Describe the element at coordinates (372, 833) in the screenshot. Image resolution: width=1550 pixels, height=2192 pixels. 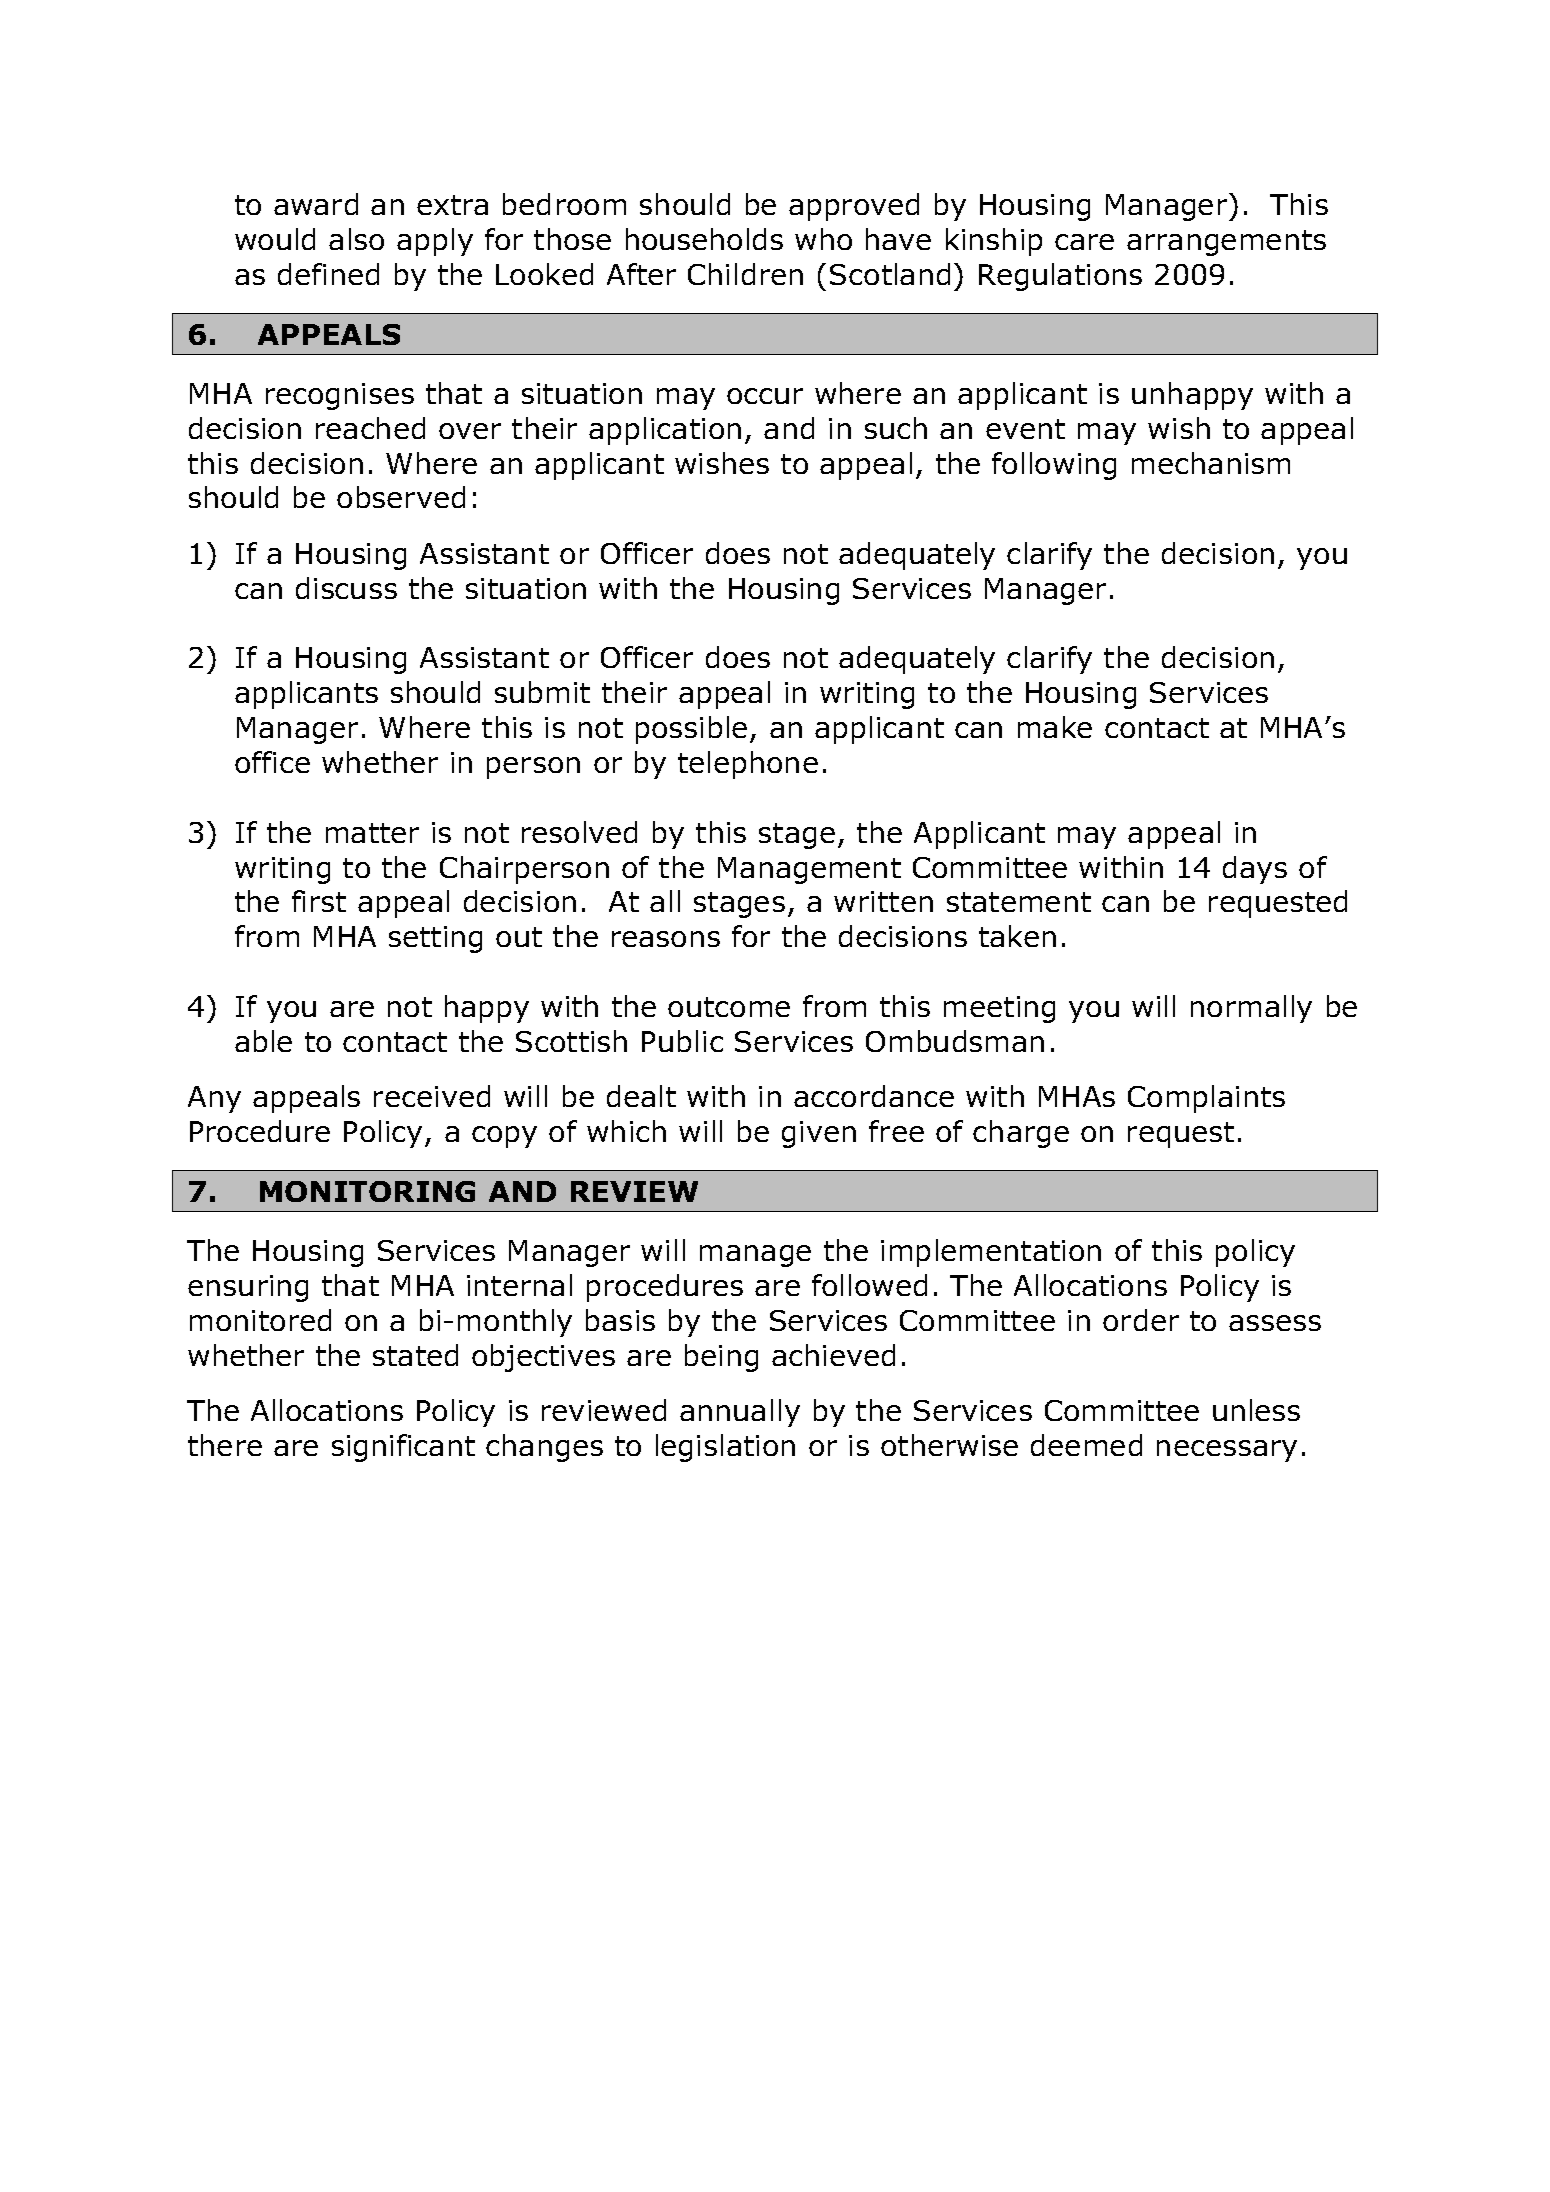
I see `matter` at that location.
